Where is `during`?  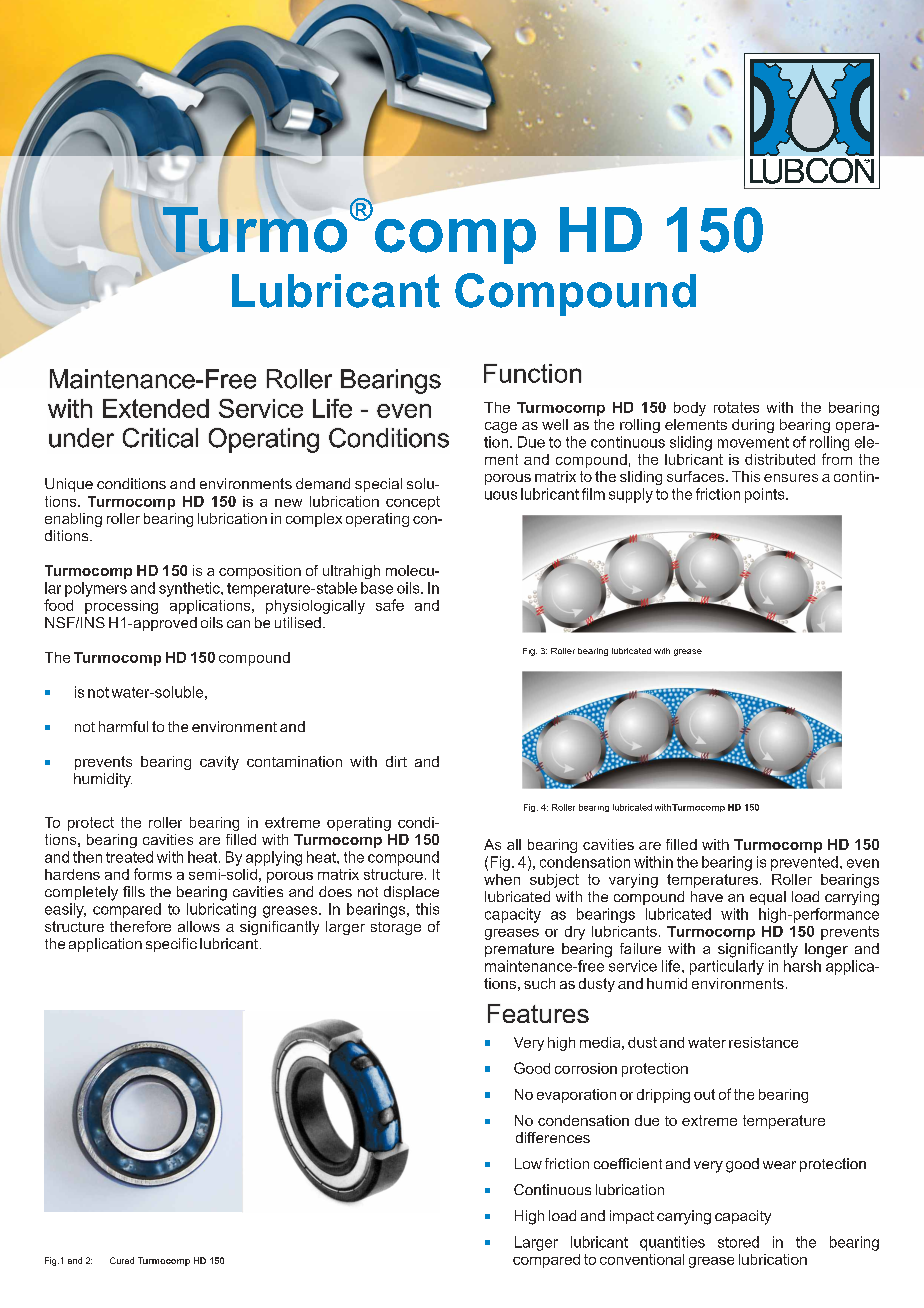
during is located at coordinates (753, 426).
